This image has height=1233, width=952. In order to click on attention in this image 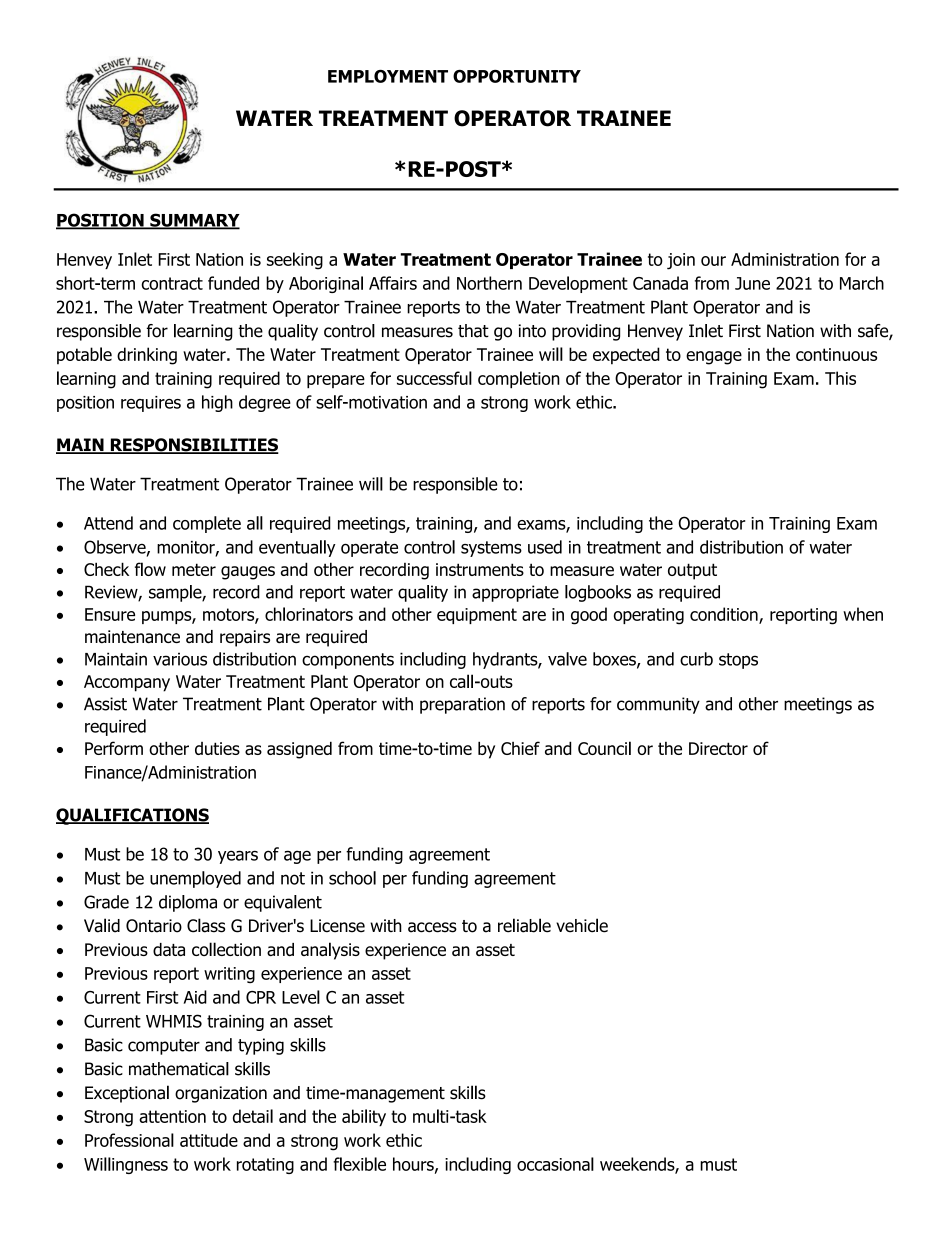, I will do `click(172, 1116)`.
